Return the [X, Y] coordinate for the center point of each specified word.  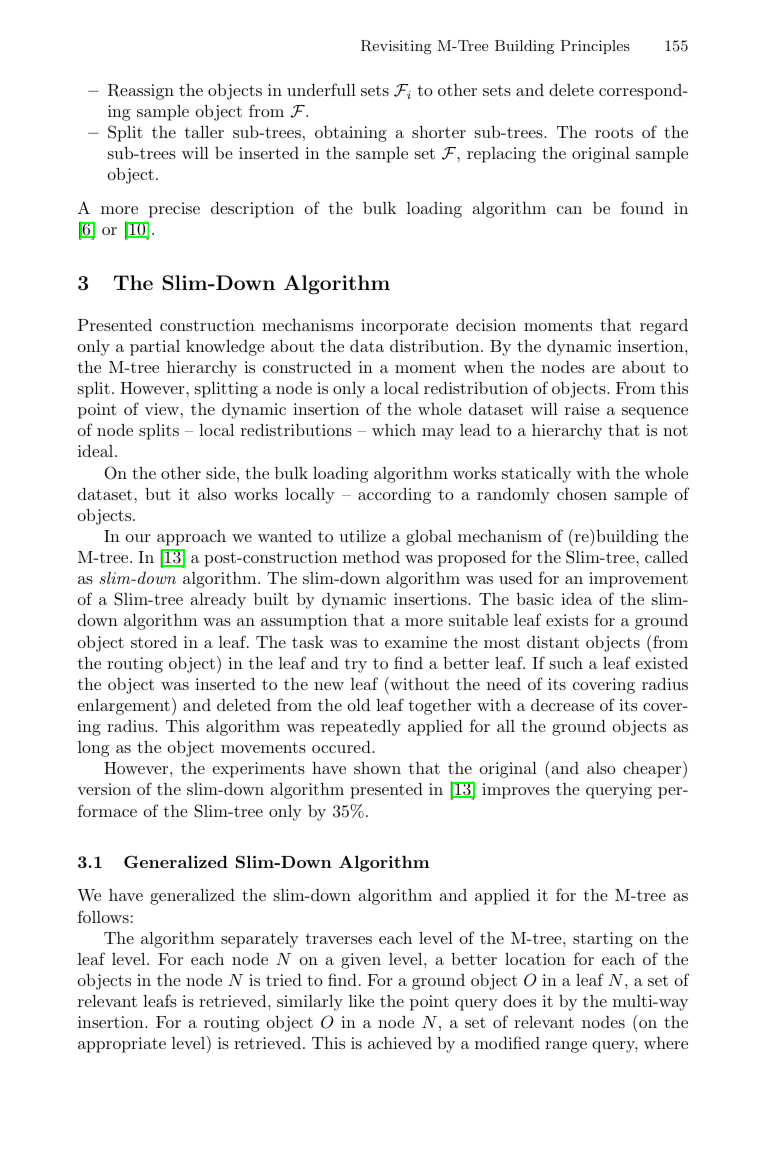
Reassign [141, 92]
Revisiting [396, 47]
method [371, 557]
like [361, 1001]
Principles [595, 47]
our [138, 538]
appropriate [122, 1045]
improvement [638, 580]
